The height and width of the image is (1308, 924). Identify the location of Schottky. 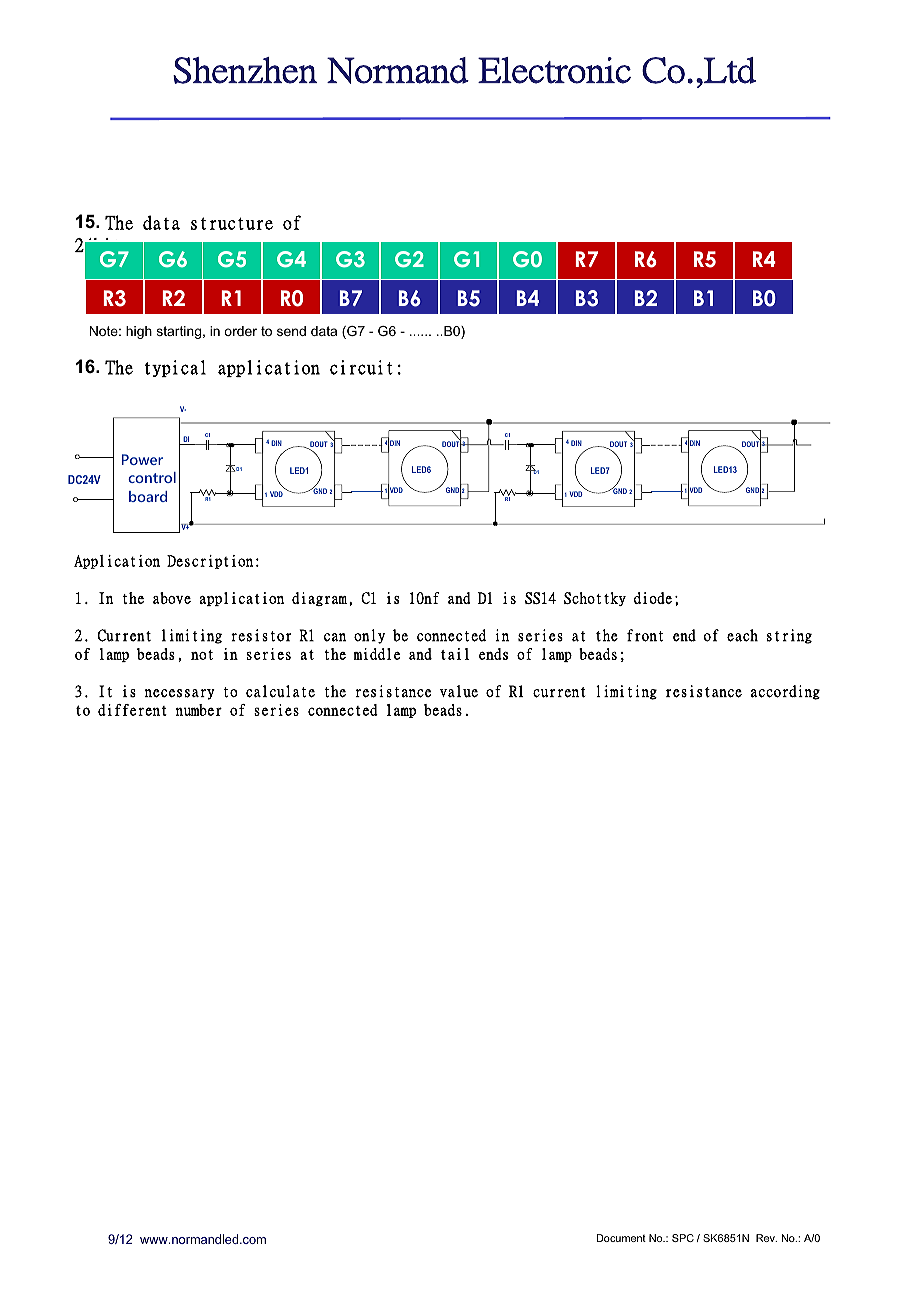
(595, 599).
